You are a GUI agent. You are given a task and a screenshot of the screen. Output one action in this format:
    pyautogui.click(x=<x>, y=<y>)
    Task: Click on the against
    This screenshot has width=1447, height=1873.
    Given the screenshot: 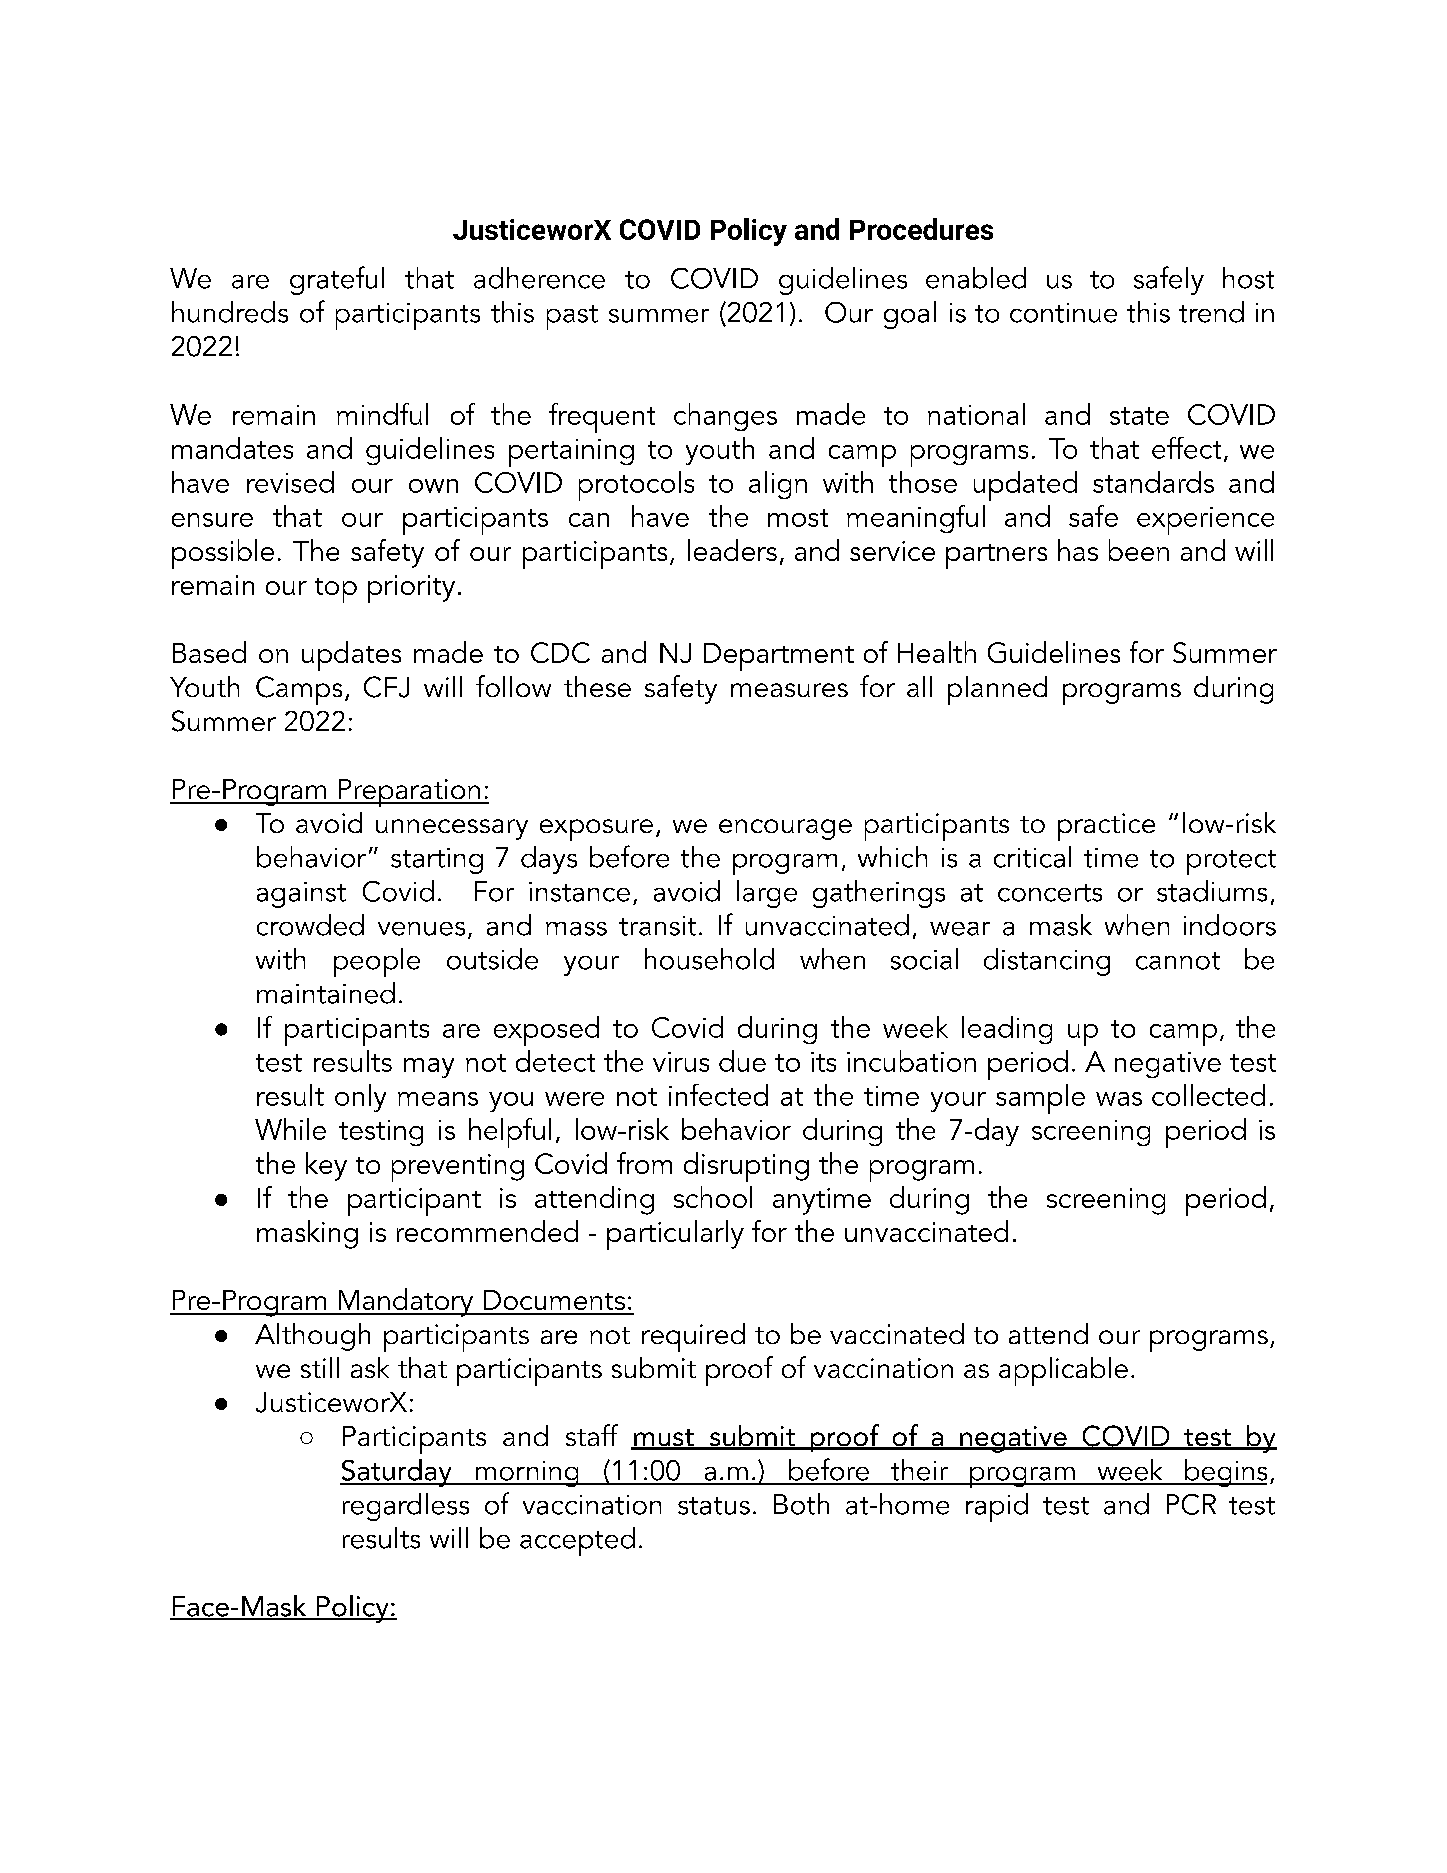 What is the action you would take?
    pyautogui.click(x=301, y=895)
